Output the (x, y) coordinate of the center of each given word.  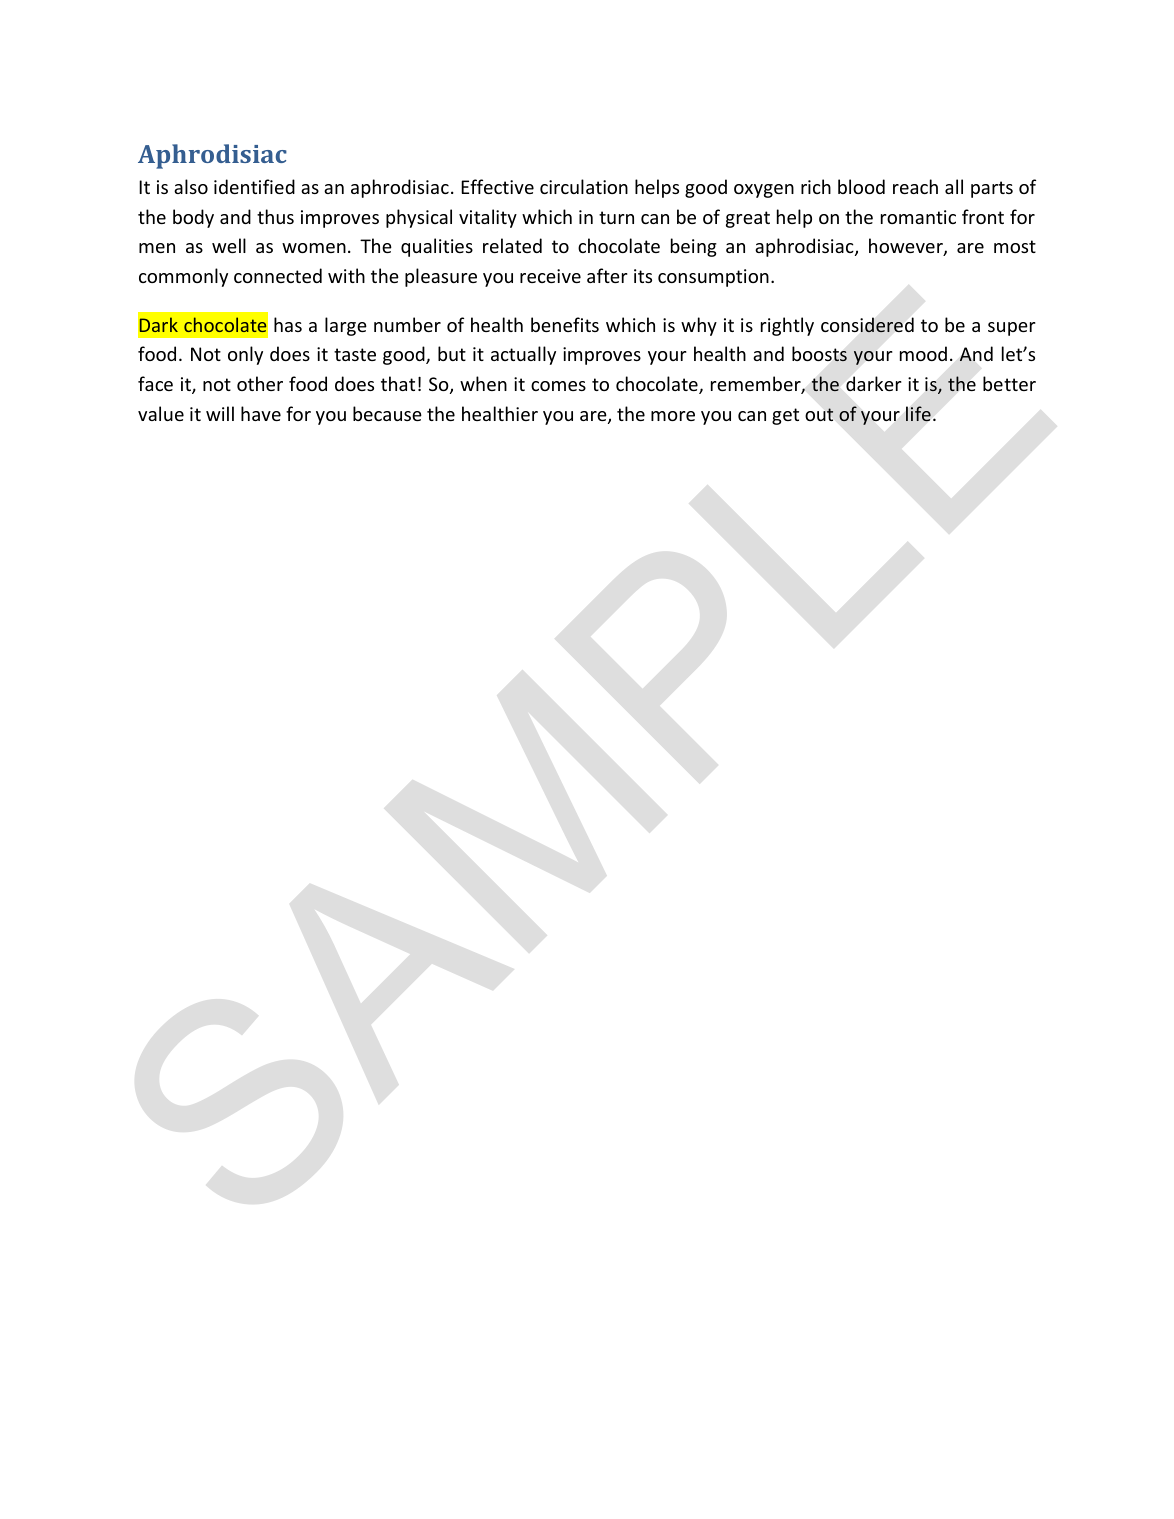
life (918, 413)
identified (254, 186)
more (673, 416)
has (288, 324)
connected (278, 275)
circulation (584, 186)
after (607, 275)
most (1015, 246)
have (261, 413)
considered (867, 325)
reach (915, 186)
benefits (565, 324)
